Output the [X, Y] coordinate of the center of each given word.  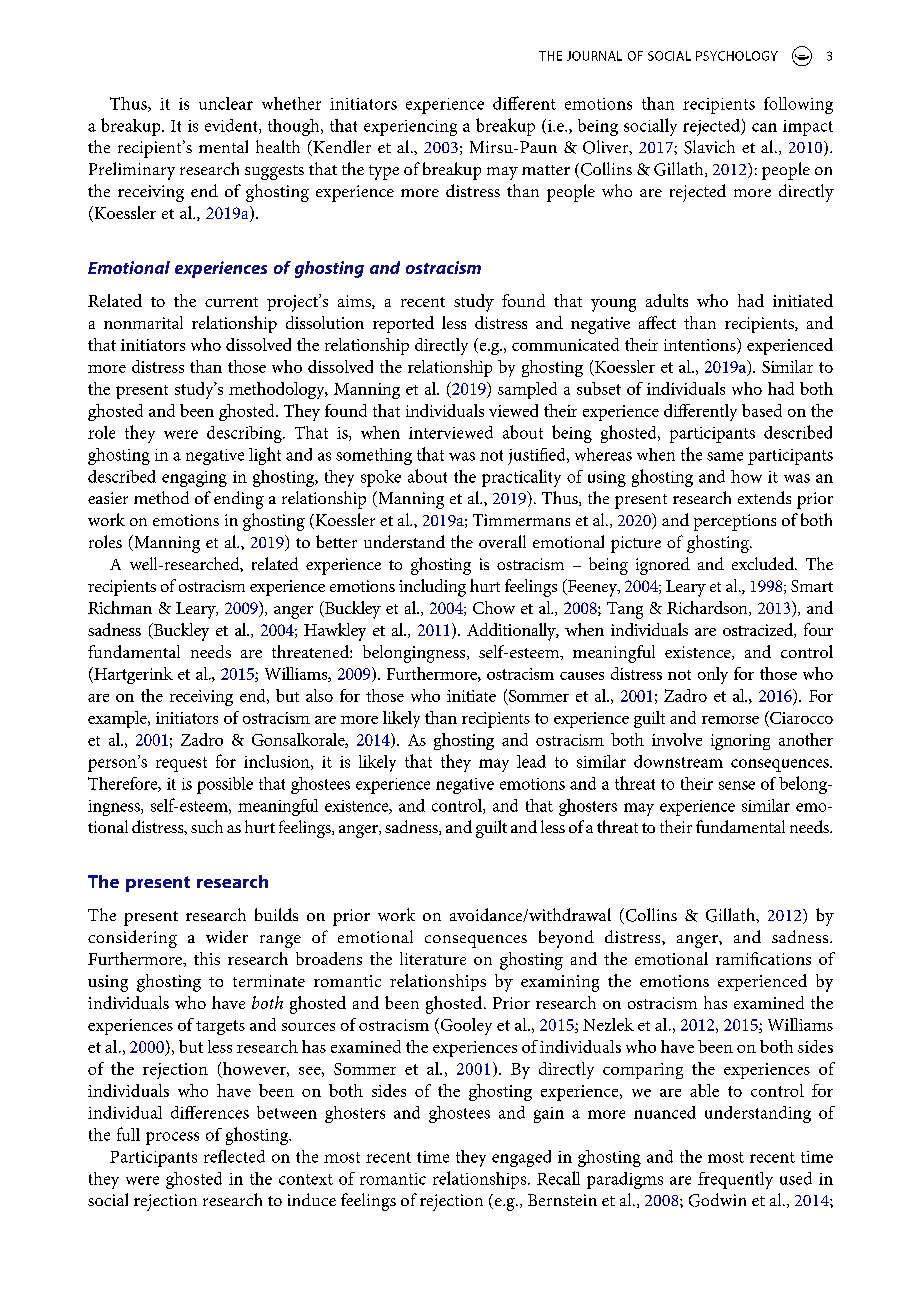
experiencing [410, 128]
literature [433, 958]
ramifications [763, 958]
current [231, 302]
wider [227, 936]
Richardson [708, 608]
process [172, 1138]
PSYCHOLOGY [737, 56]
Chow [494, 607]
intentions [701, 346]
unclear [226, 103]
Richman [120, 607]
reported [403, 324]
